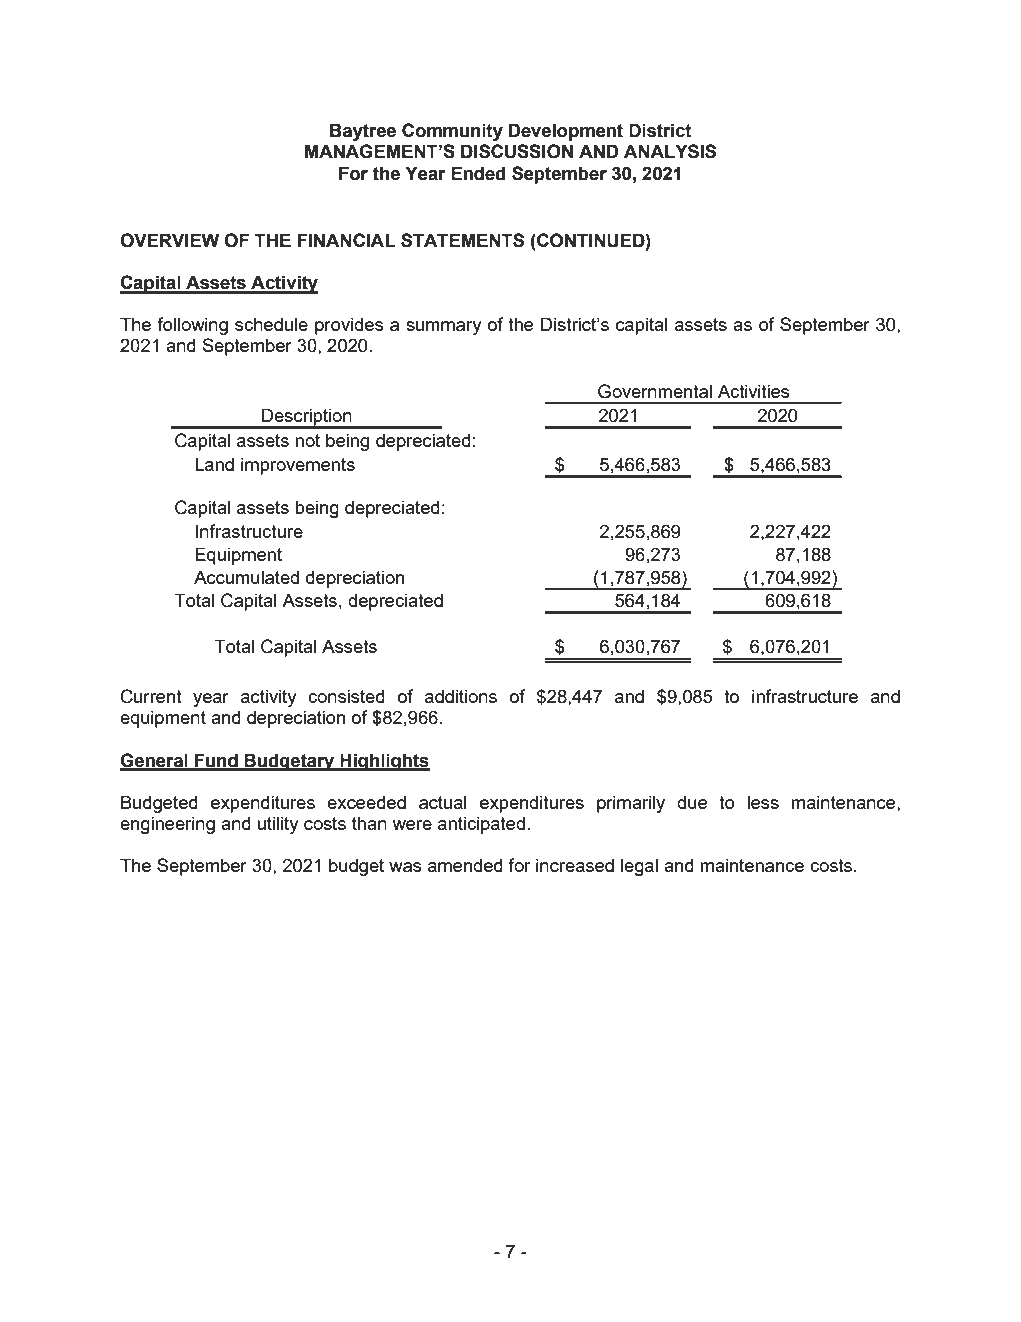 The height and width of the image is (1322, 1021). Describe the element at coordinates (517, 151) in the image. I see `DISCUSSION` at that location.
